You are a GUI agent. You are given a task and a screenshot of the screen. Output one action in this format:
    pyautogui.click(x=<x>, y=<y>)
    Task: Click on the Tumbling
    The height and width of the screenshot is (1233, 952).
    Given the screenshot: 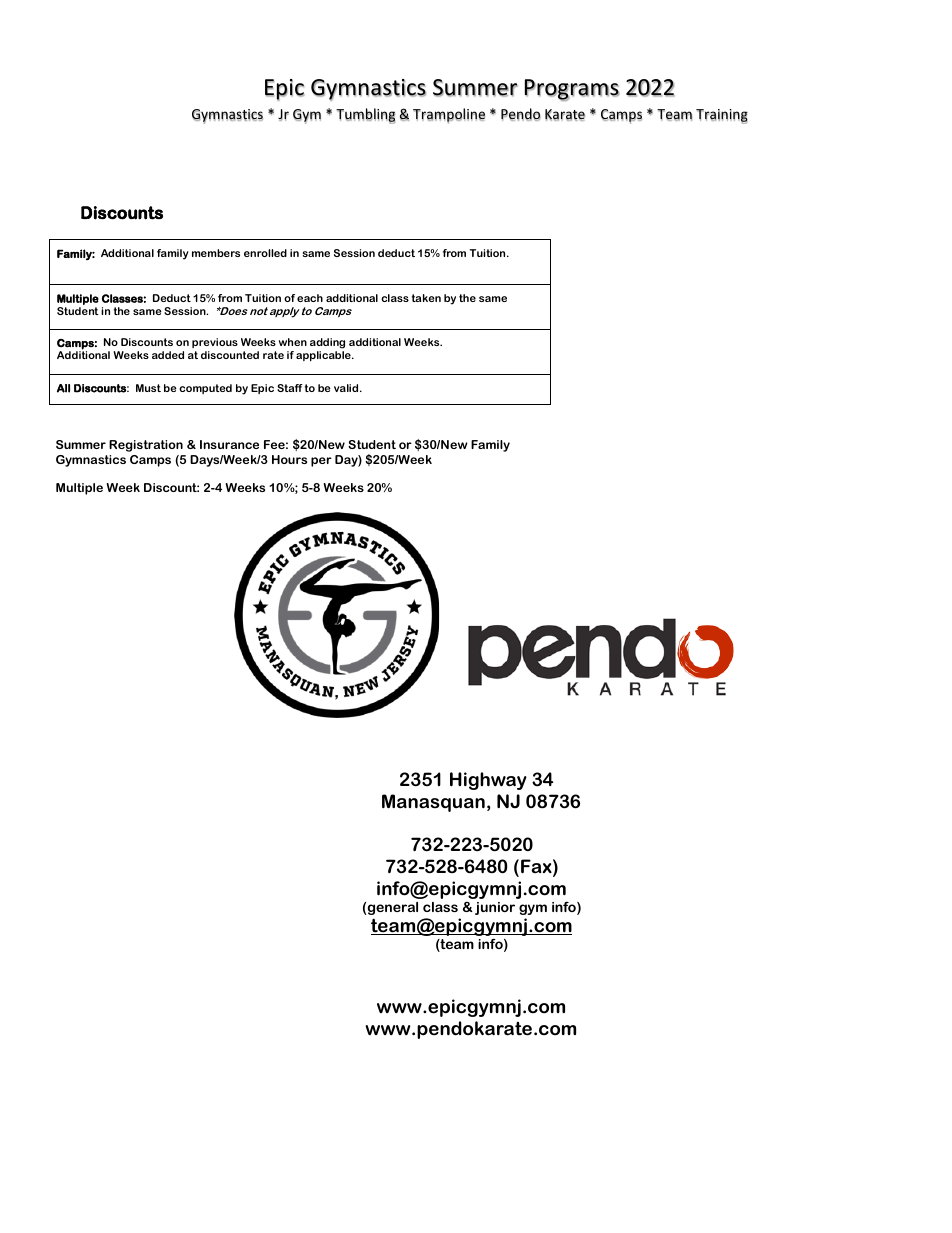 What is the action you would take?
    pyautogui.click(x=365, y=116)
